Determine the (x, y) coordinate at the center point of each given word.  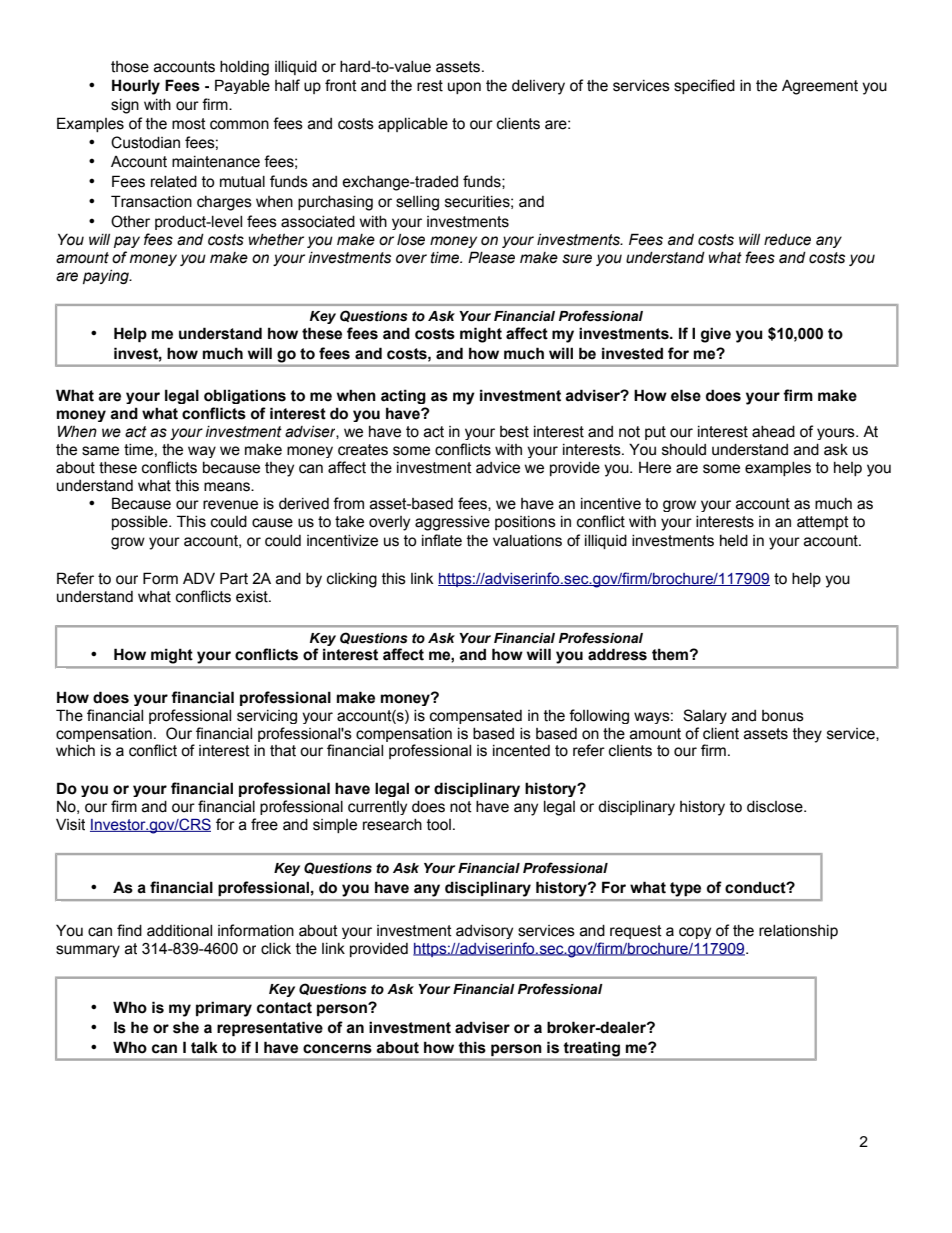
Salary (705, 716)
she (186, 1027)
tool (439, 825)
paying (107, 277)
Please (491, 257)
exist (253, 597)
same (100, 451)
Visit (70, 824)
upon (464, 88)
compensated (476, 717)
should (684, 450)
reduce (787, 240)
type (685, 889)
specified (704, 86)
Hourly (136, 87)
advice (498, 468)
